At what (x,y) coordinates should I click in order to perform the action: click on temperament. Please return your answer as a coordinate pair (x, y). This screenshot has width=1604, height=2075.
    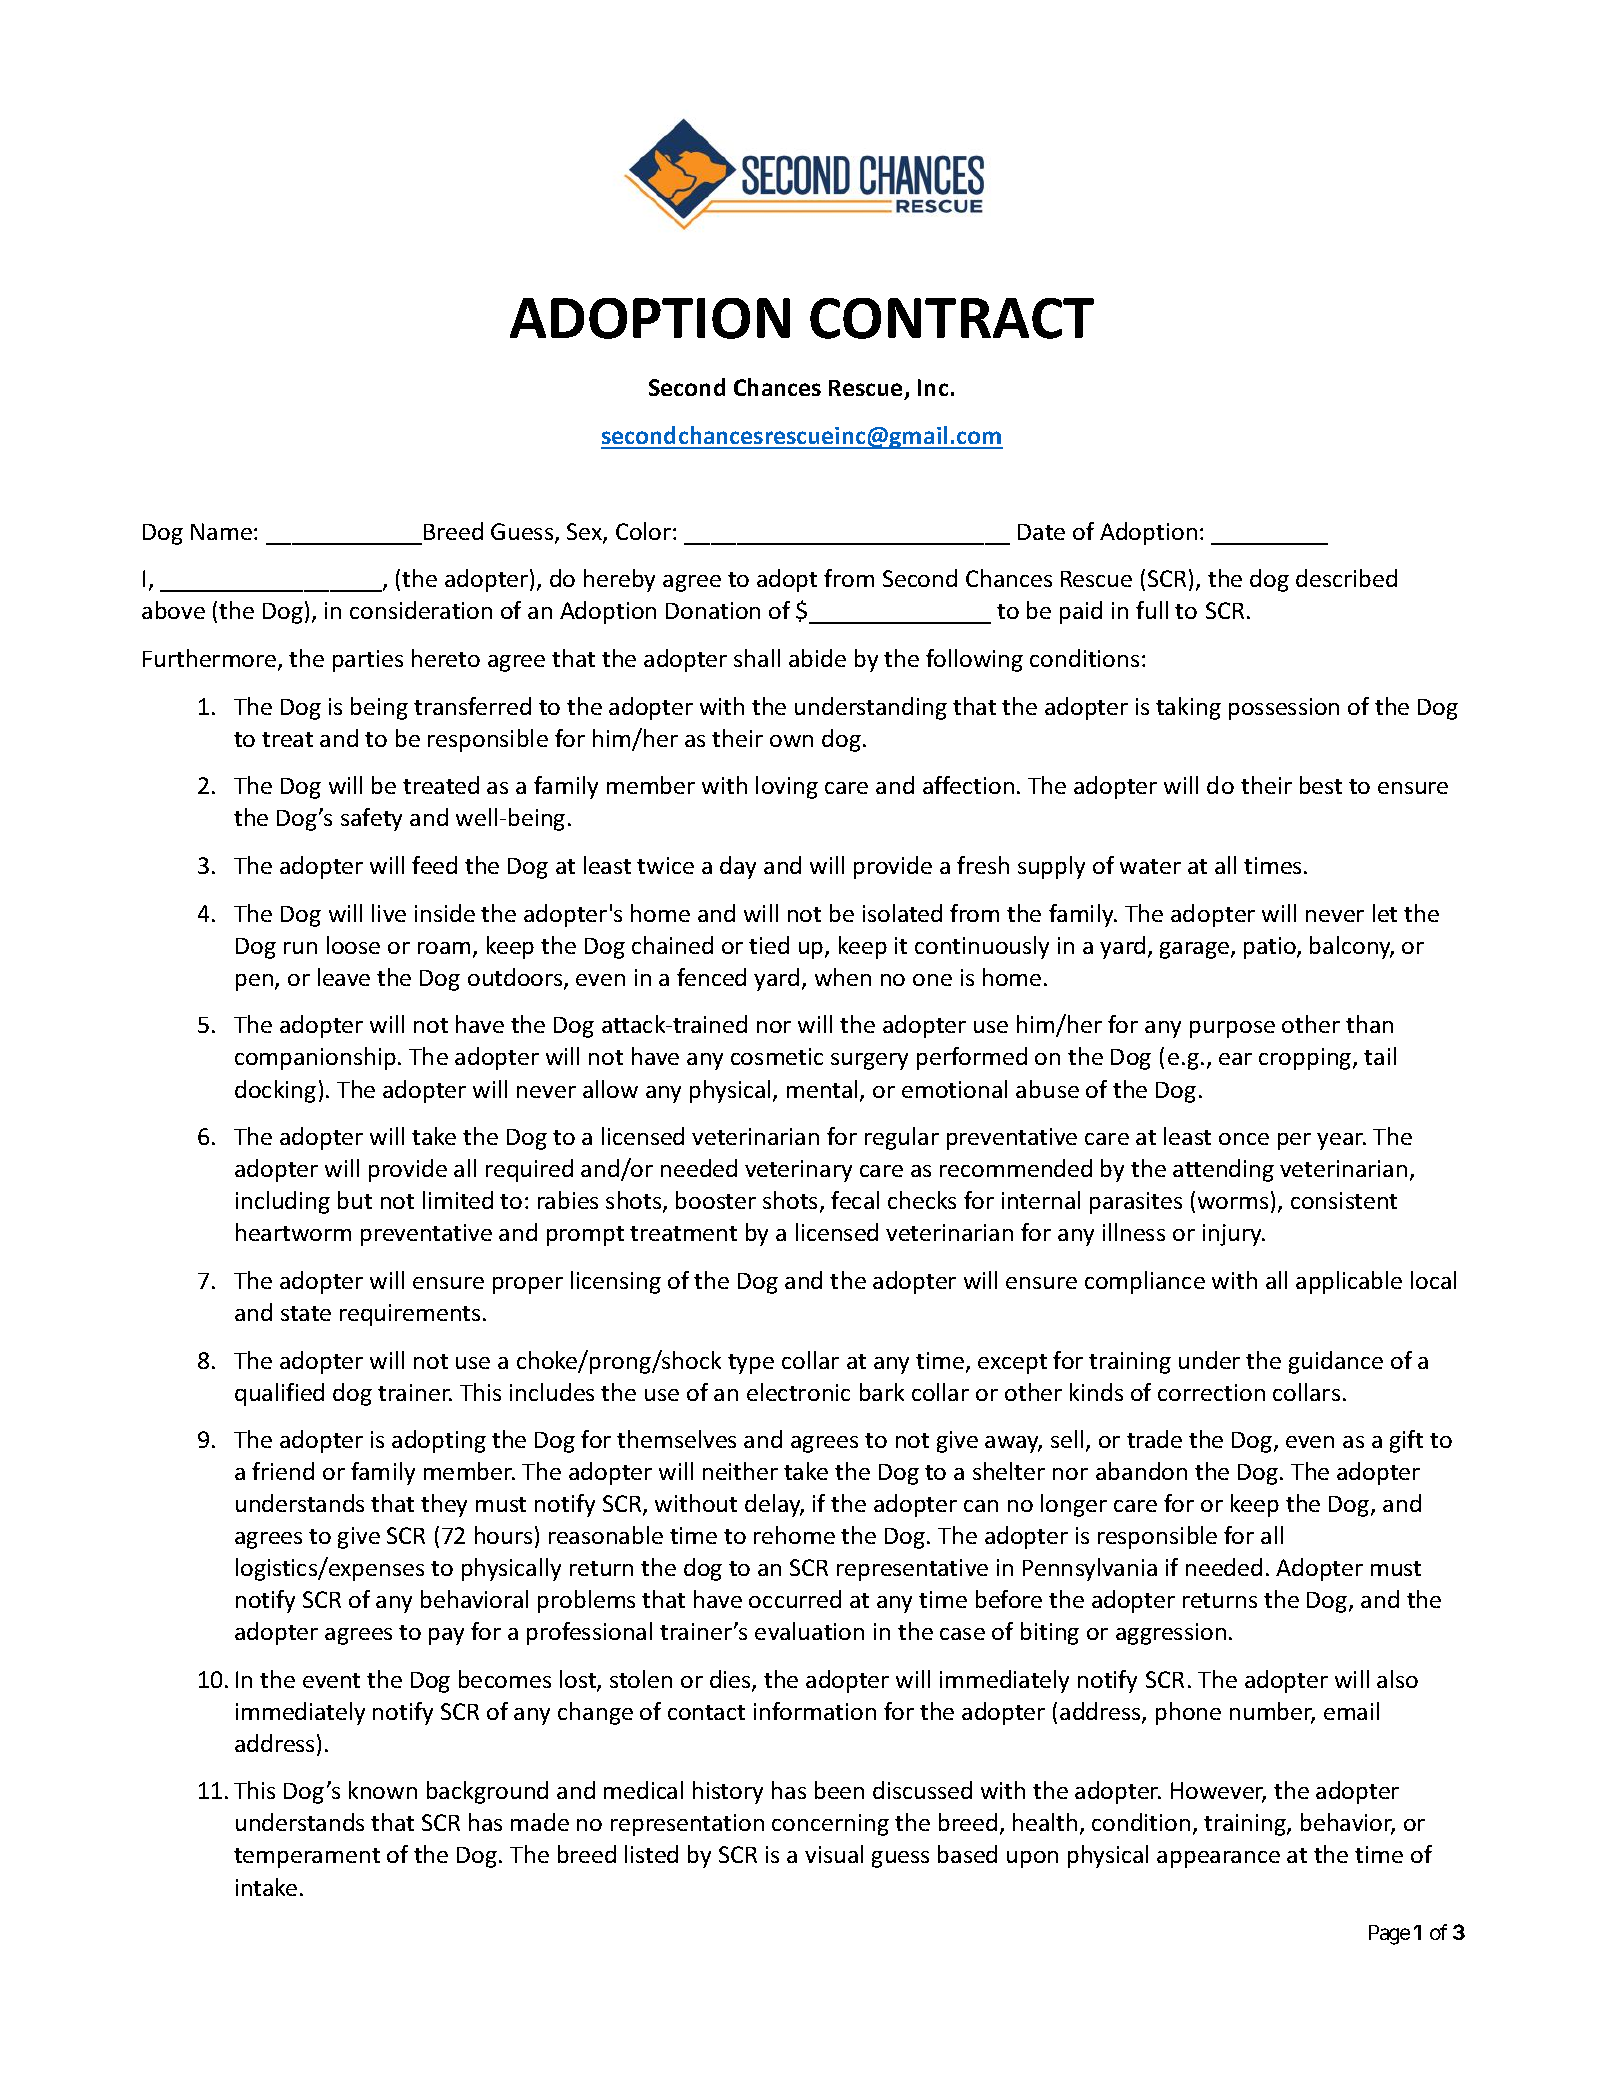
    Looking at the image, I should click on (307, 1858).
